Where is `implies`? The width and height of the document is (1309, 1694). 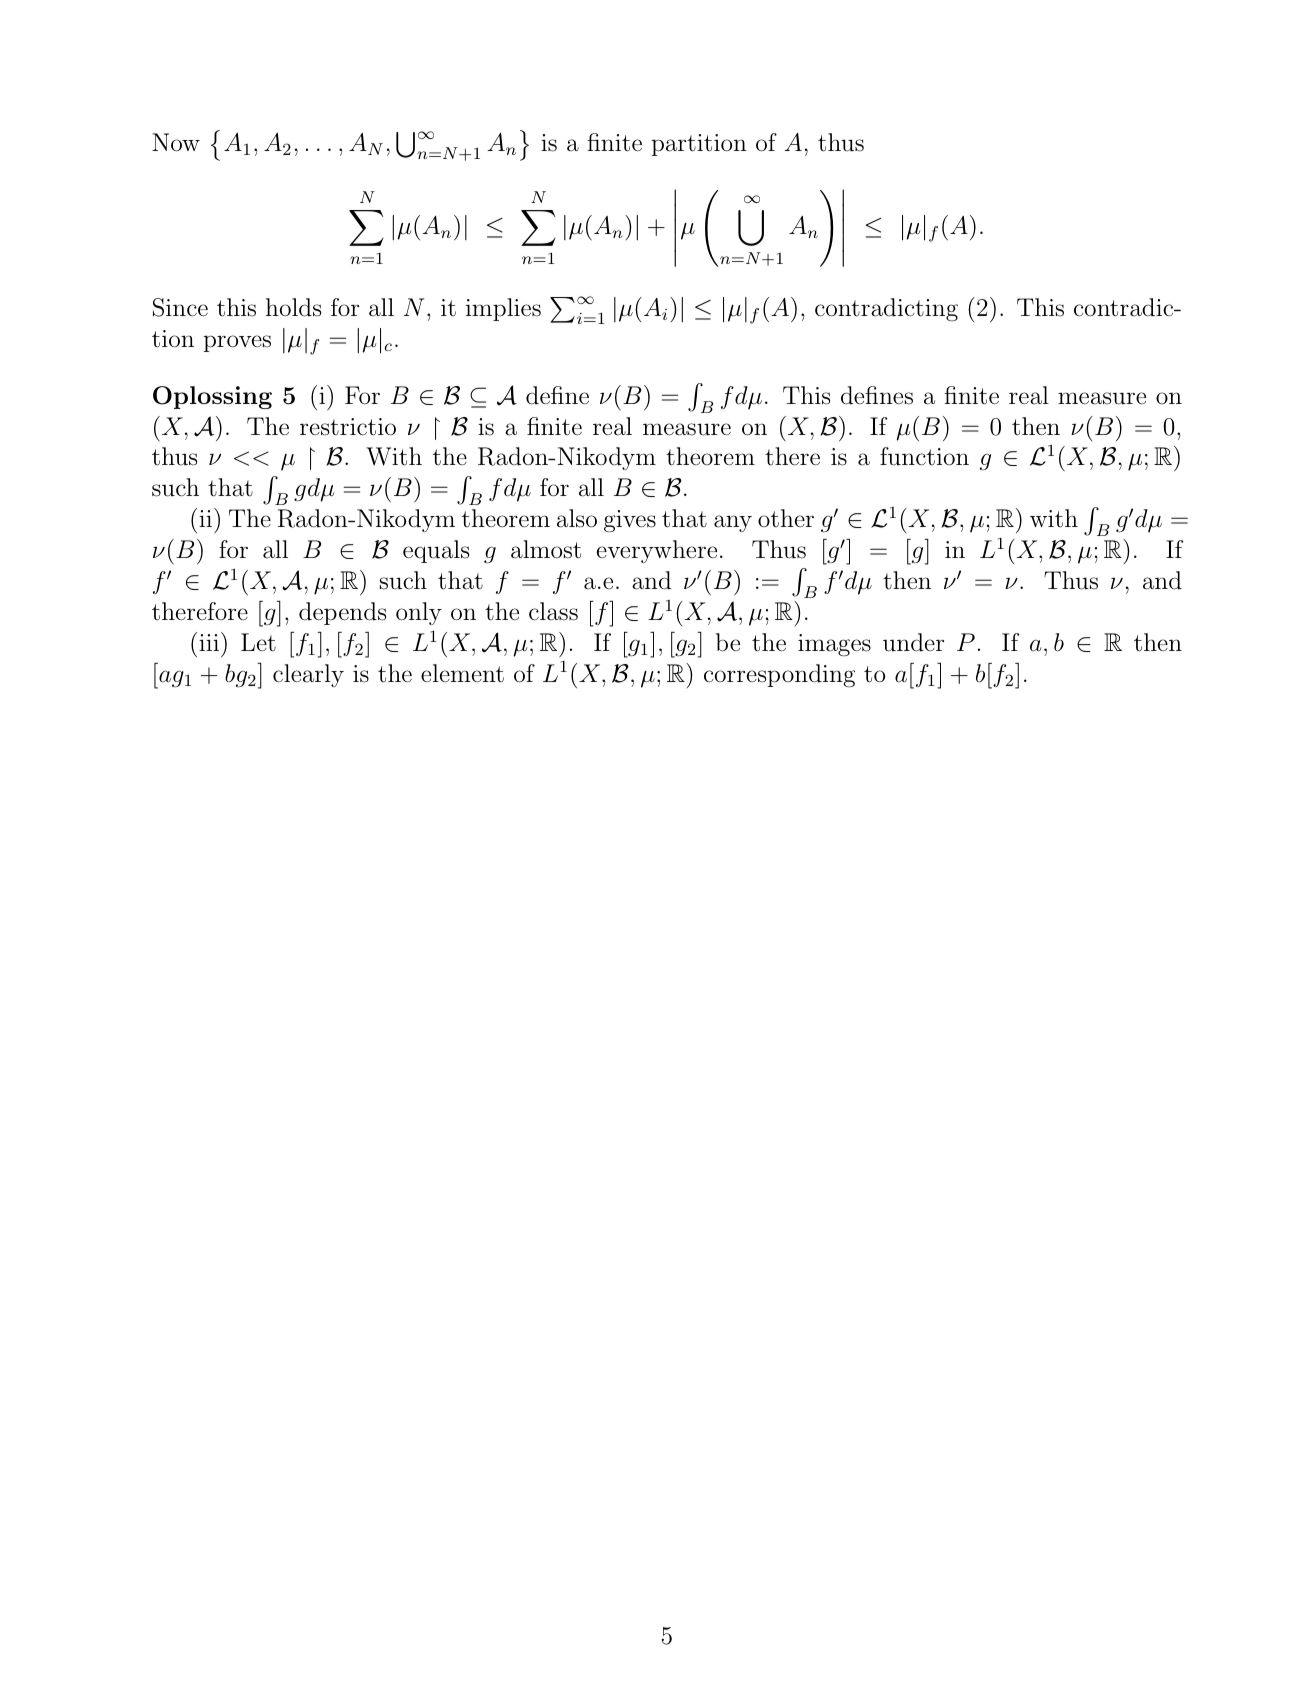 implies is located at coordinates (503, 309).
